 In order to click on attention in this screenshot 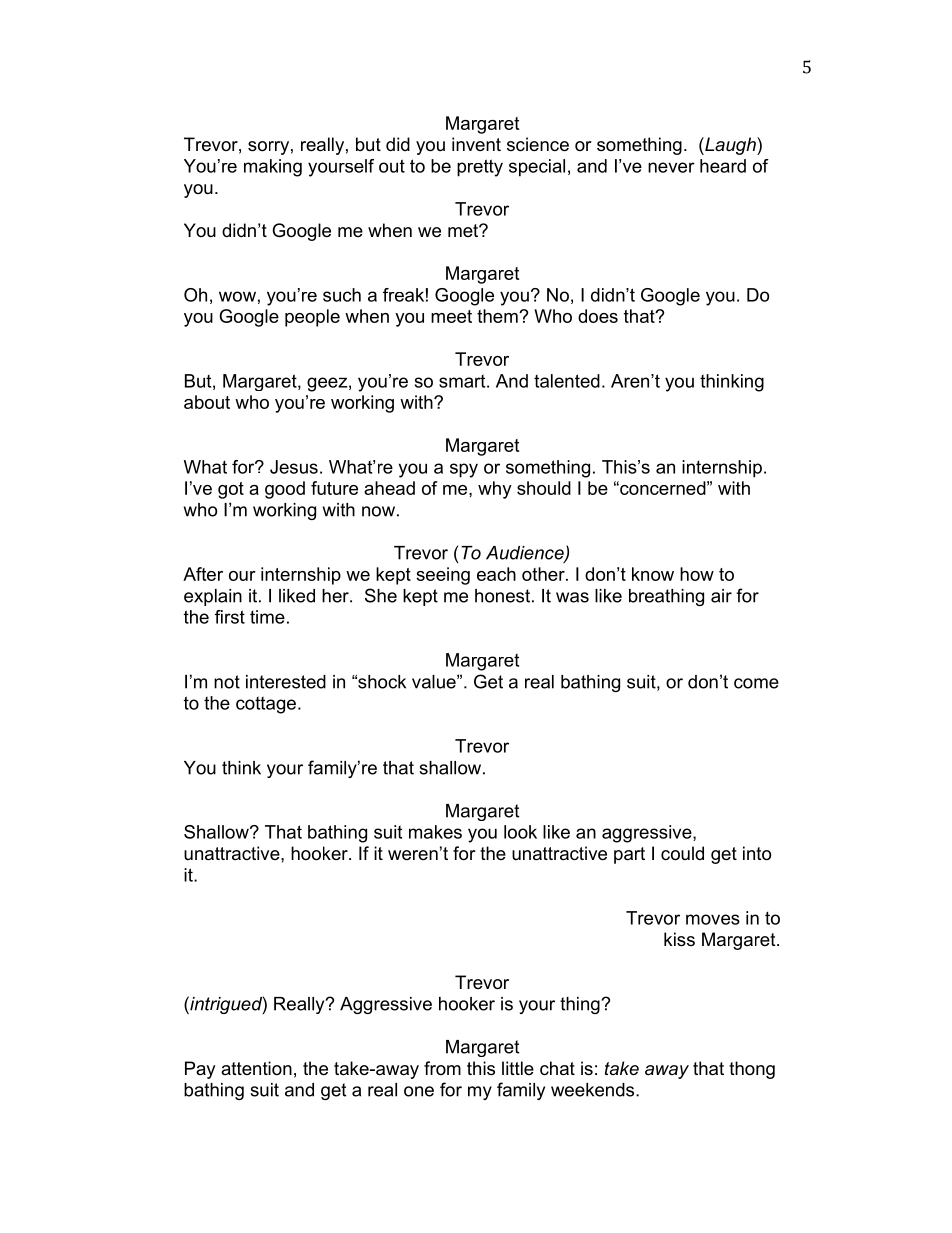, I will do `click(256, 1068)`.
